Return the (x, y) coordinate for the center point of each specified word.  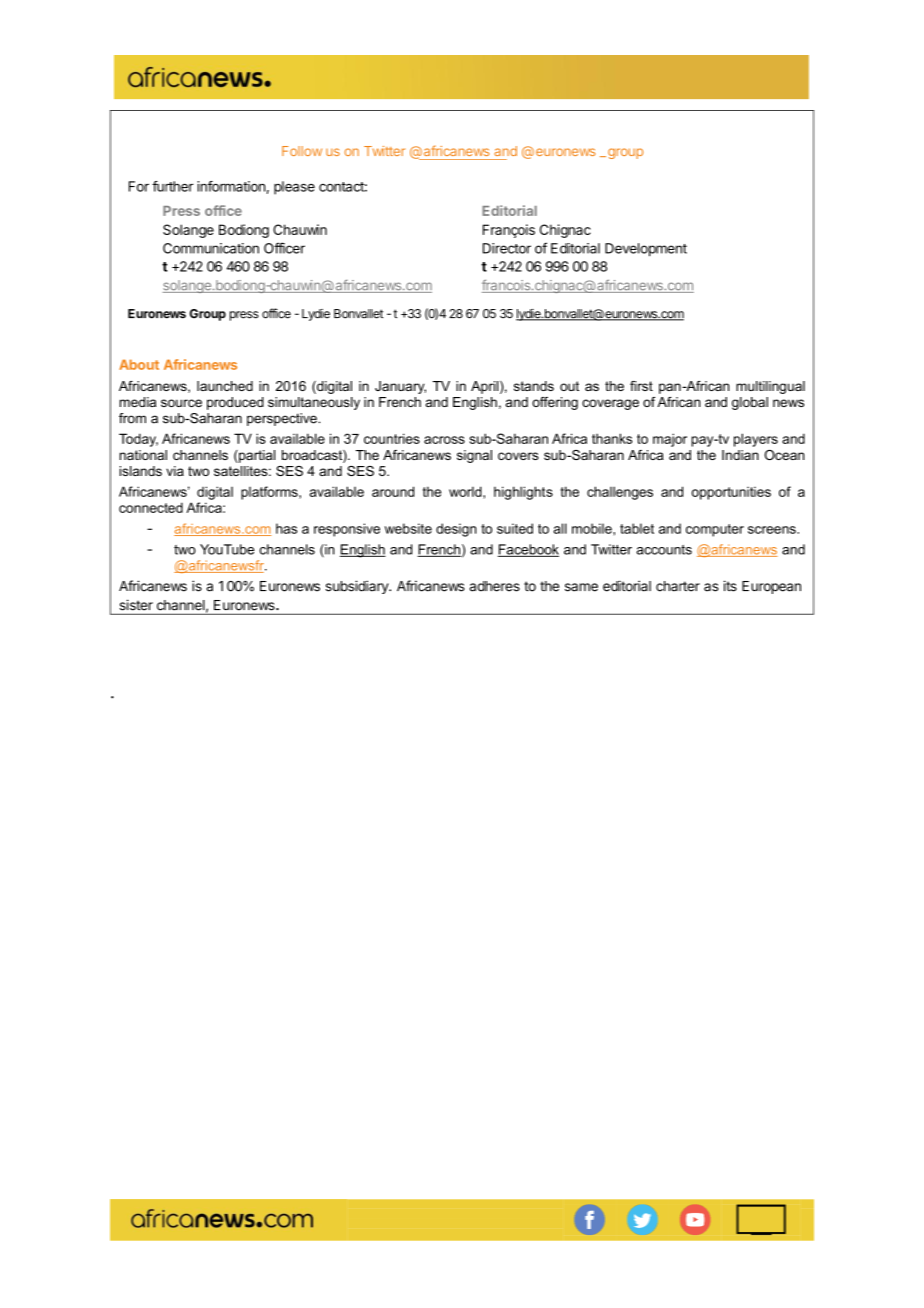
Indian (740, 455)
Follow (302, 151)
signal (474, 456)
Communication (211, 248)
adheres (495, 586)
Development (646, 250)
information (231, 186)
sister (136, 605)
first (641, 386)
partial (256, 456)
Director (507, 248)
